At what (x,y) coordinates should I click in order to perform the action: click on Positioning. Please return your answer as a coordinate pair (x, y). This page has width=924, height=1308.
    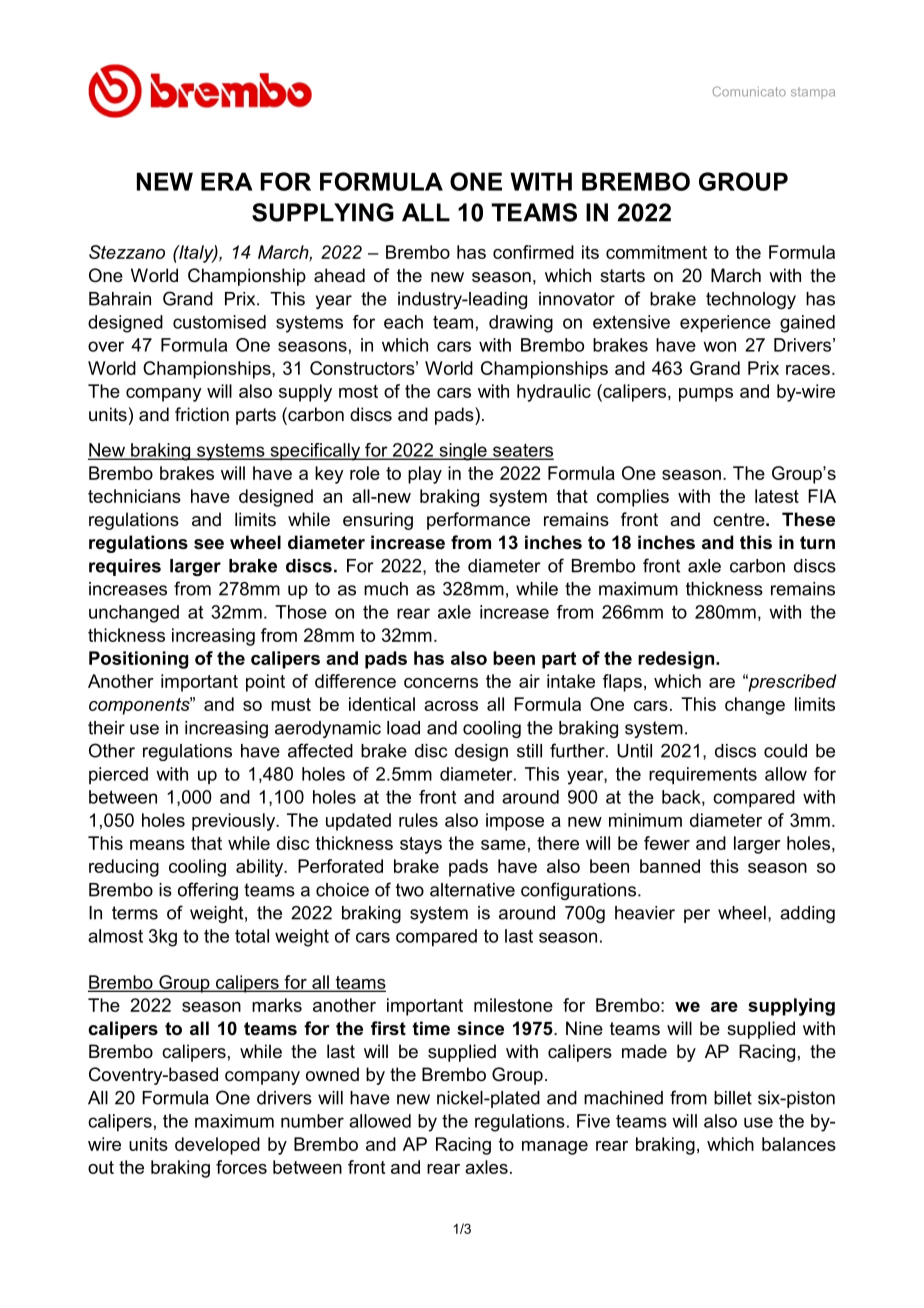
    Looking at the image, I should click on (138, 660).
